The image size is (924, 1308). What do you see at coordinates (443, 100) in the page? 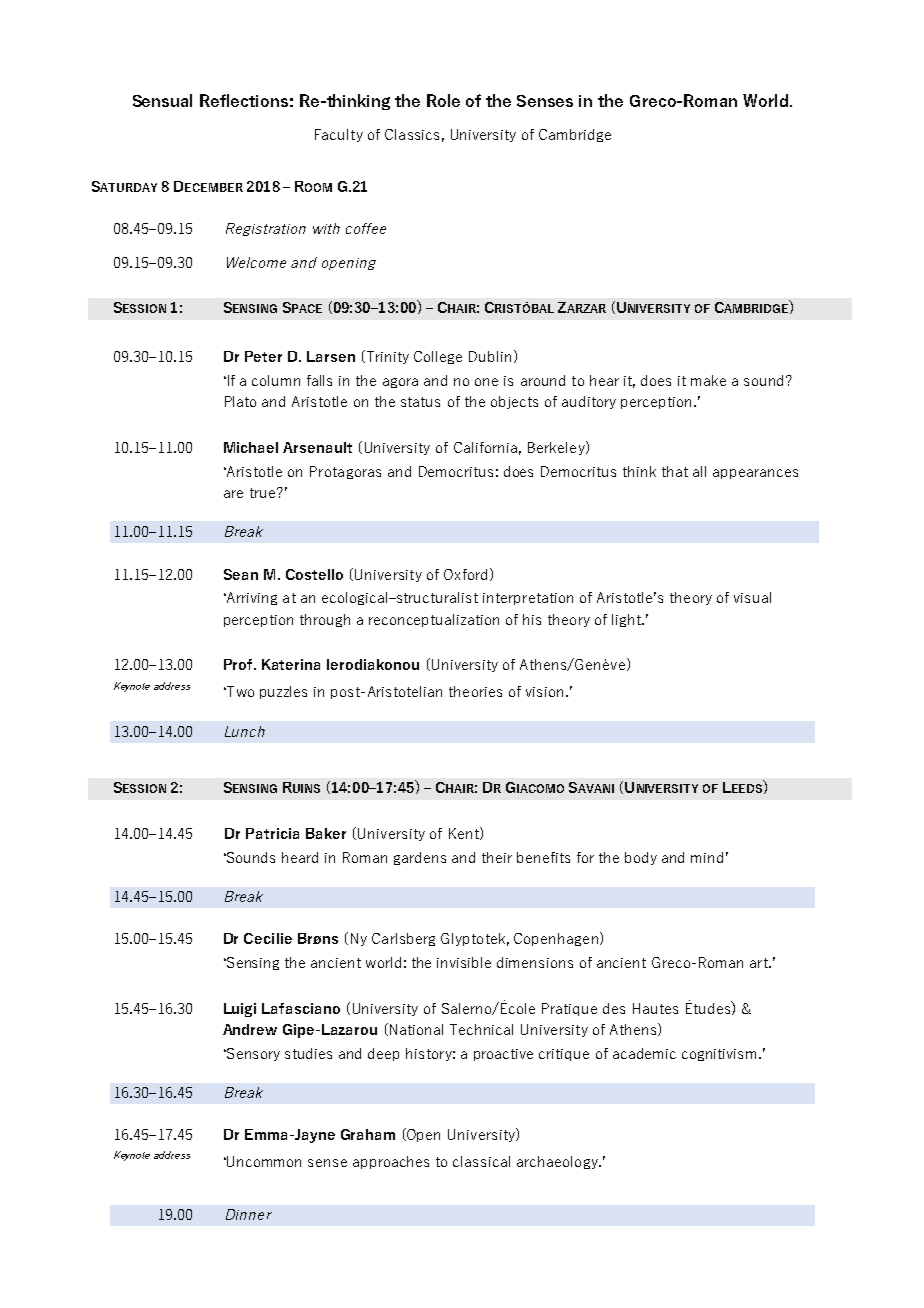
I see `Role` at bounding box center [443, 100].
